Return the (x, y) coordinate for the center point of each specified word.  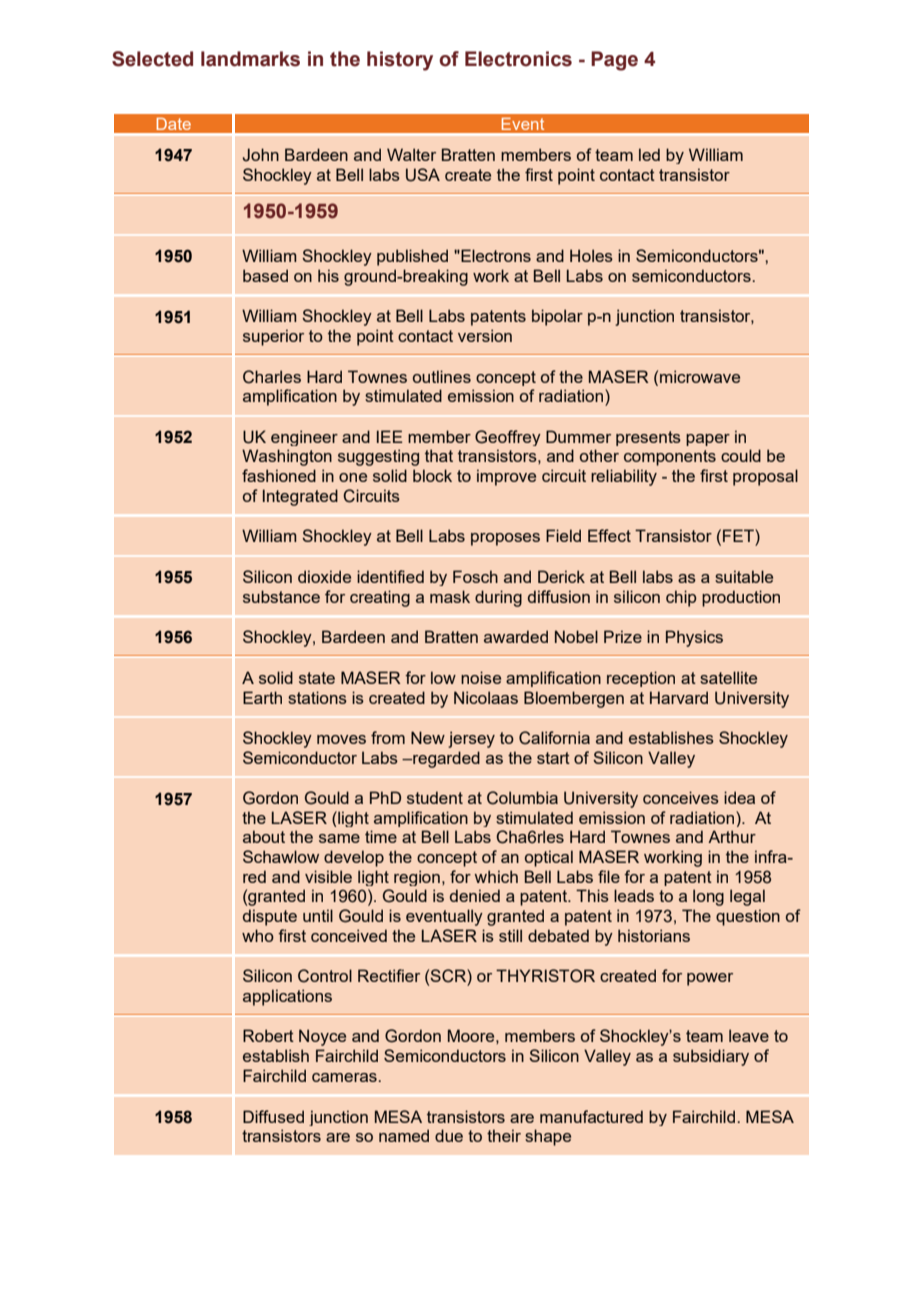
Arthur (732, 836)
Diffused (273, 1116)
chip (681, 598)
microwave (700, 376)
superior (273, 337)
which (496, 876)
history (400, 61)
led (649, 154)
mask (450, 596)
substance (281, 596)
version (485, 335)
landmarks (250, 59)
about (264, 836)
